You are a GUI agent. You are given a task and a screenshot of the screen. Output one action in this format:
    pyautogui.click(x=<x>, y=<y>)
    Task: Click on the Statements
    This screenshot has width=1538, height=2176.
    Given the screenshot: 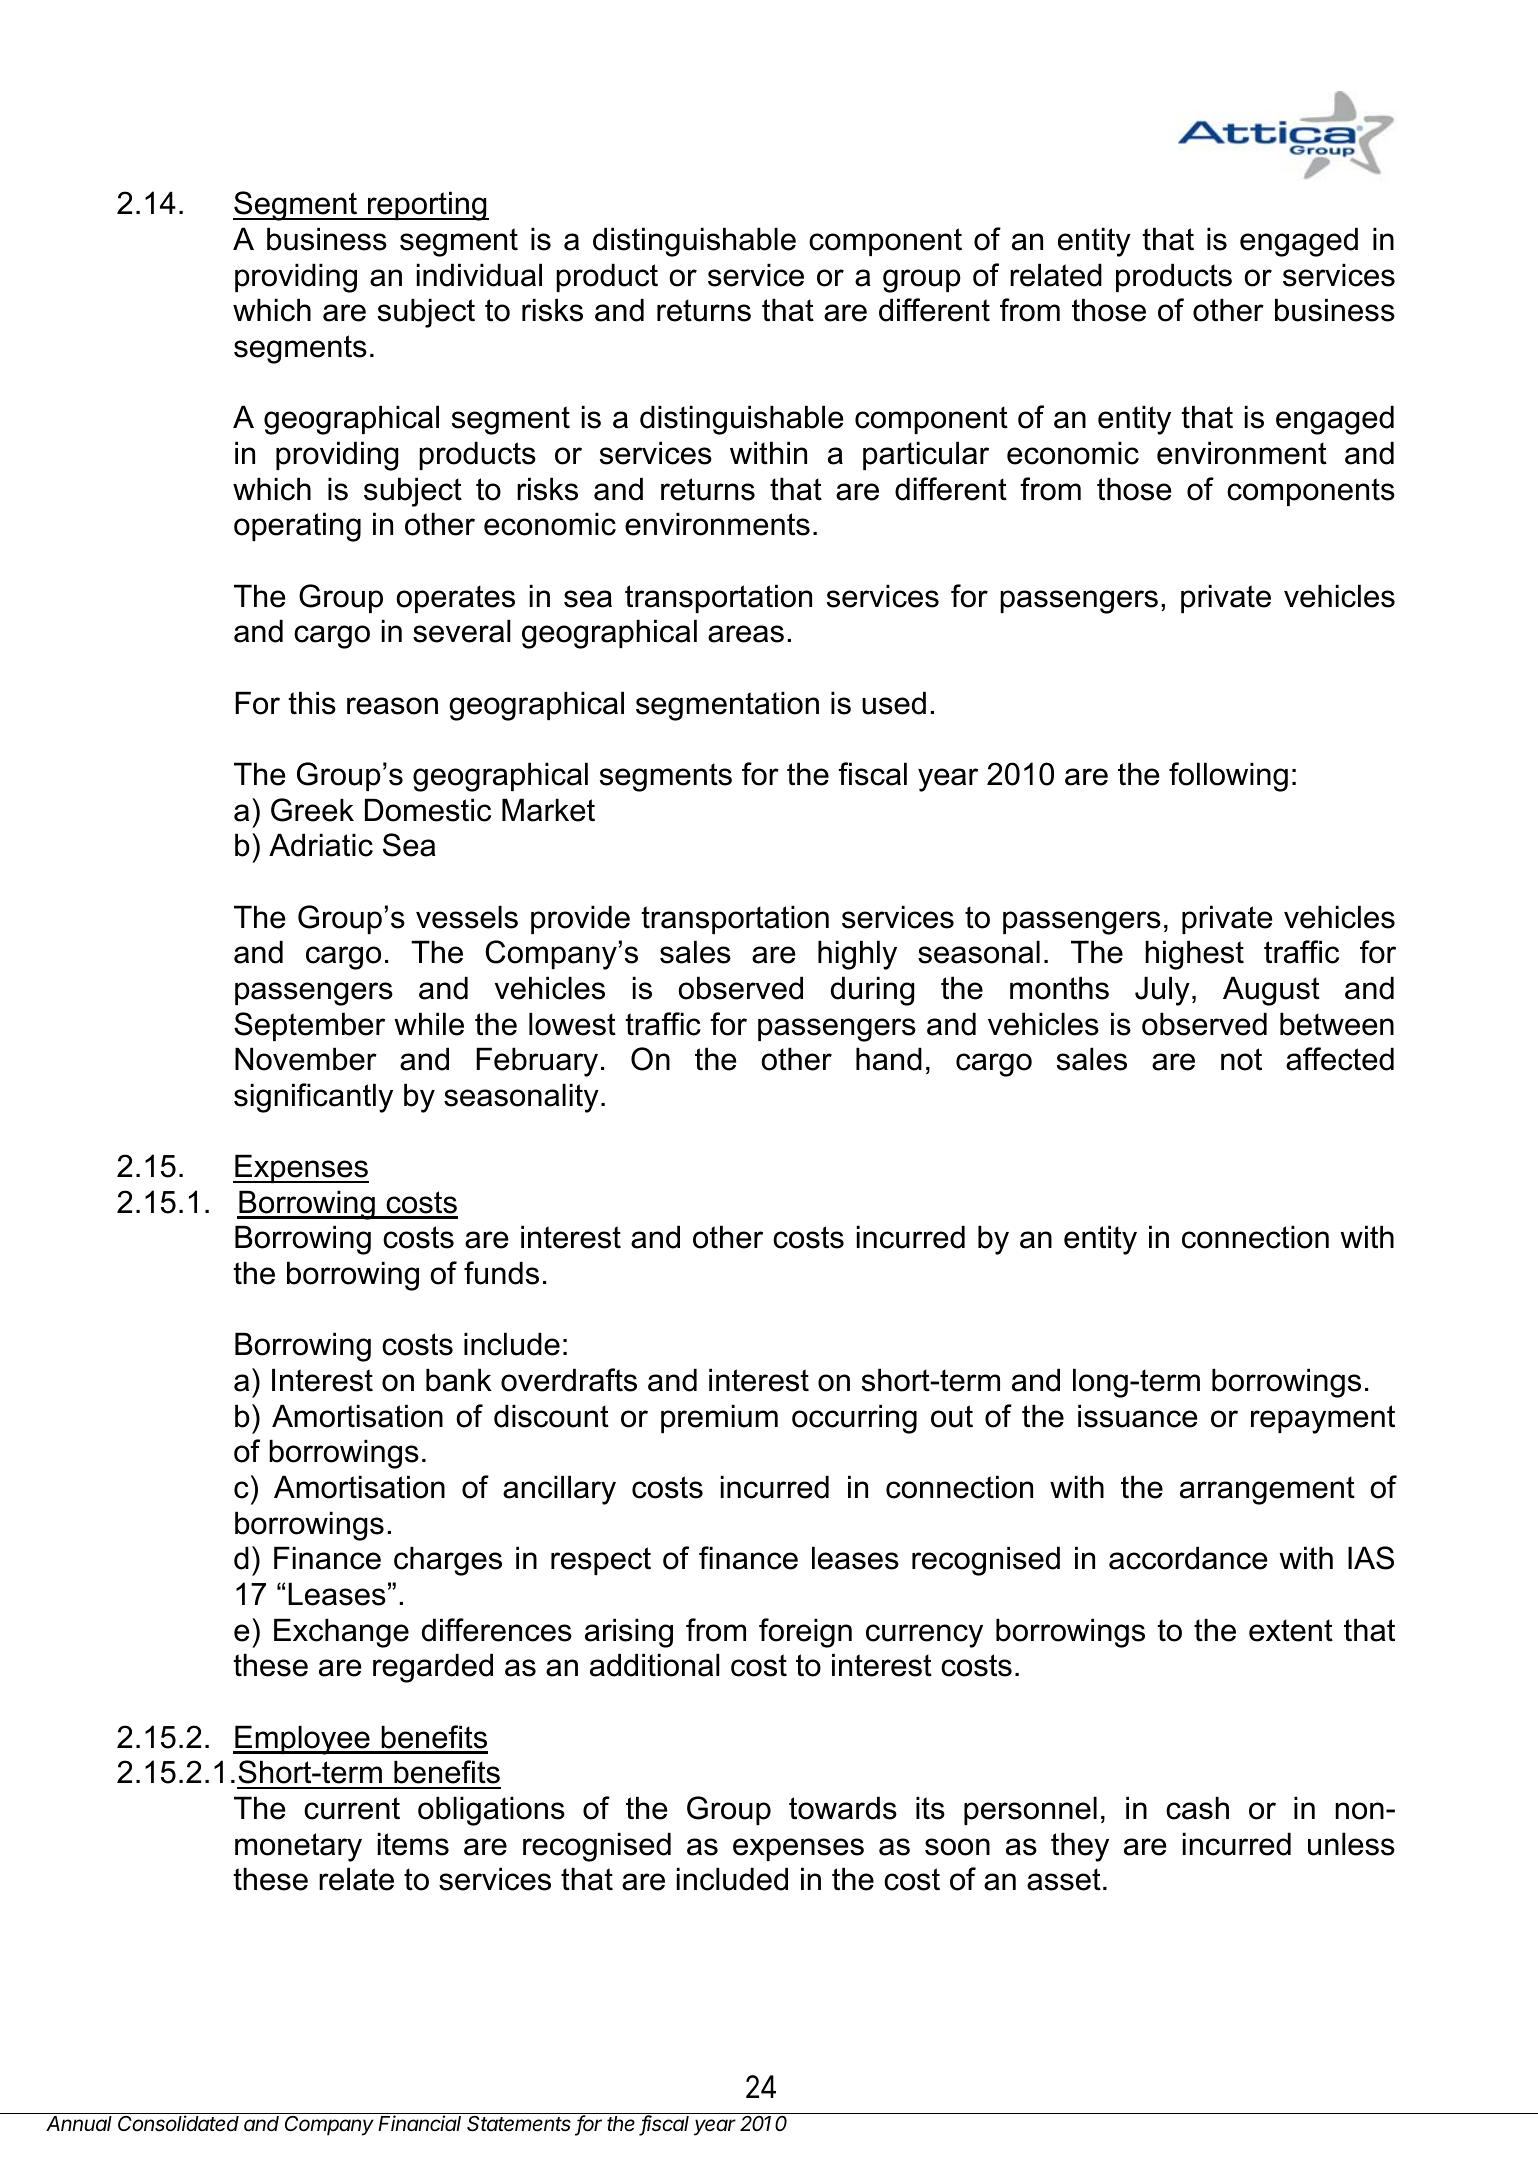 What is the action you would take?
    pyautogui.click(x=519, y=2124)
